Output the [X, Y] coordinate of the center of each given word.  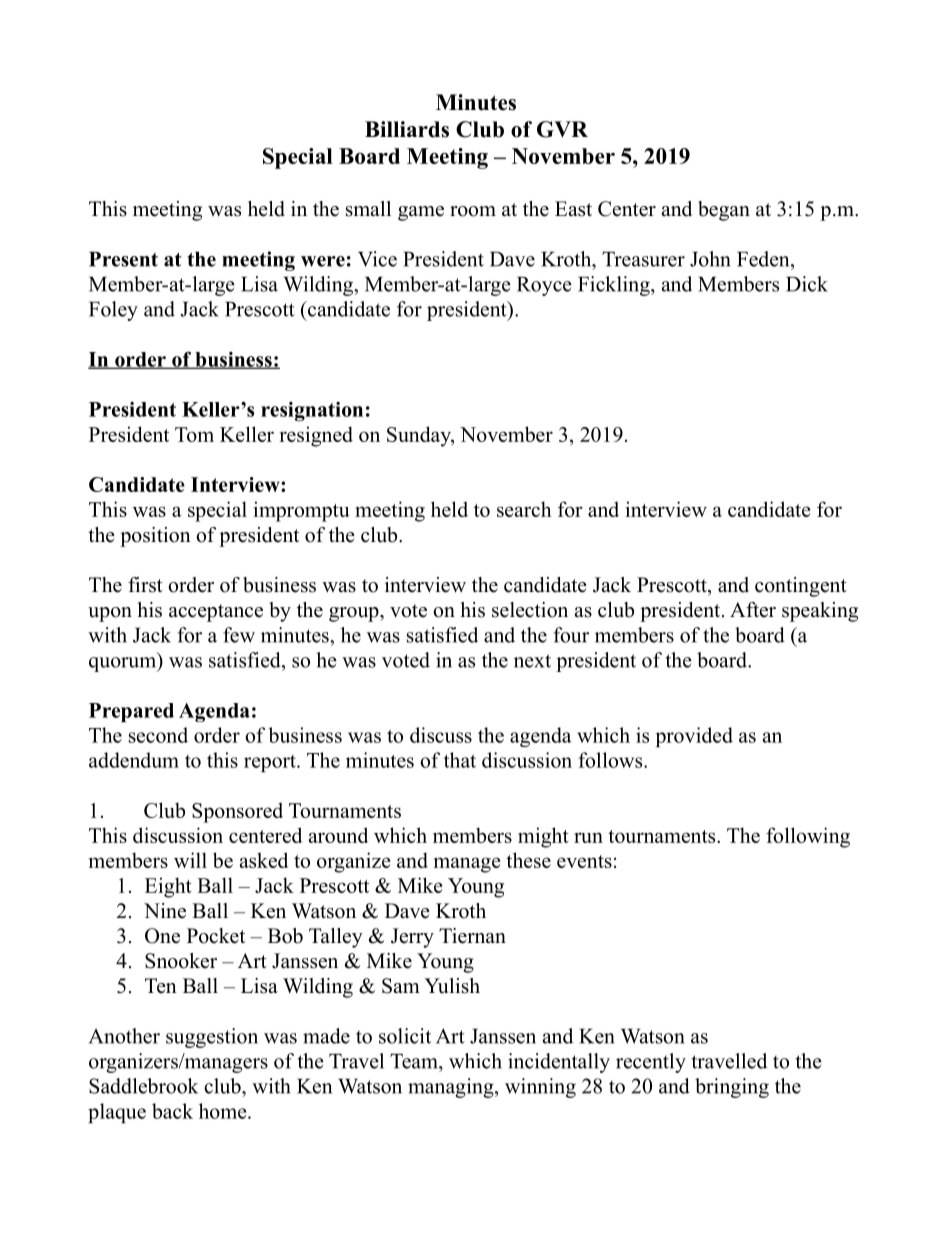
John [710, 259]
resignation [312, 411]
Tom [194, 434]
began [724, 211]
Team [415, 1061]
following [808, 837]
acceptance [216, 613]
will [190, 860]
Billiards [407, 129]
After [753, 610]
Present [123, 259]
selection [530, 610]
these [528, 860]
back [172, 1111]
